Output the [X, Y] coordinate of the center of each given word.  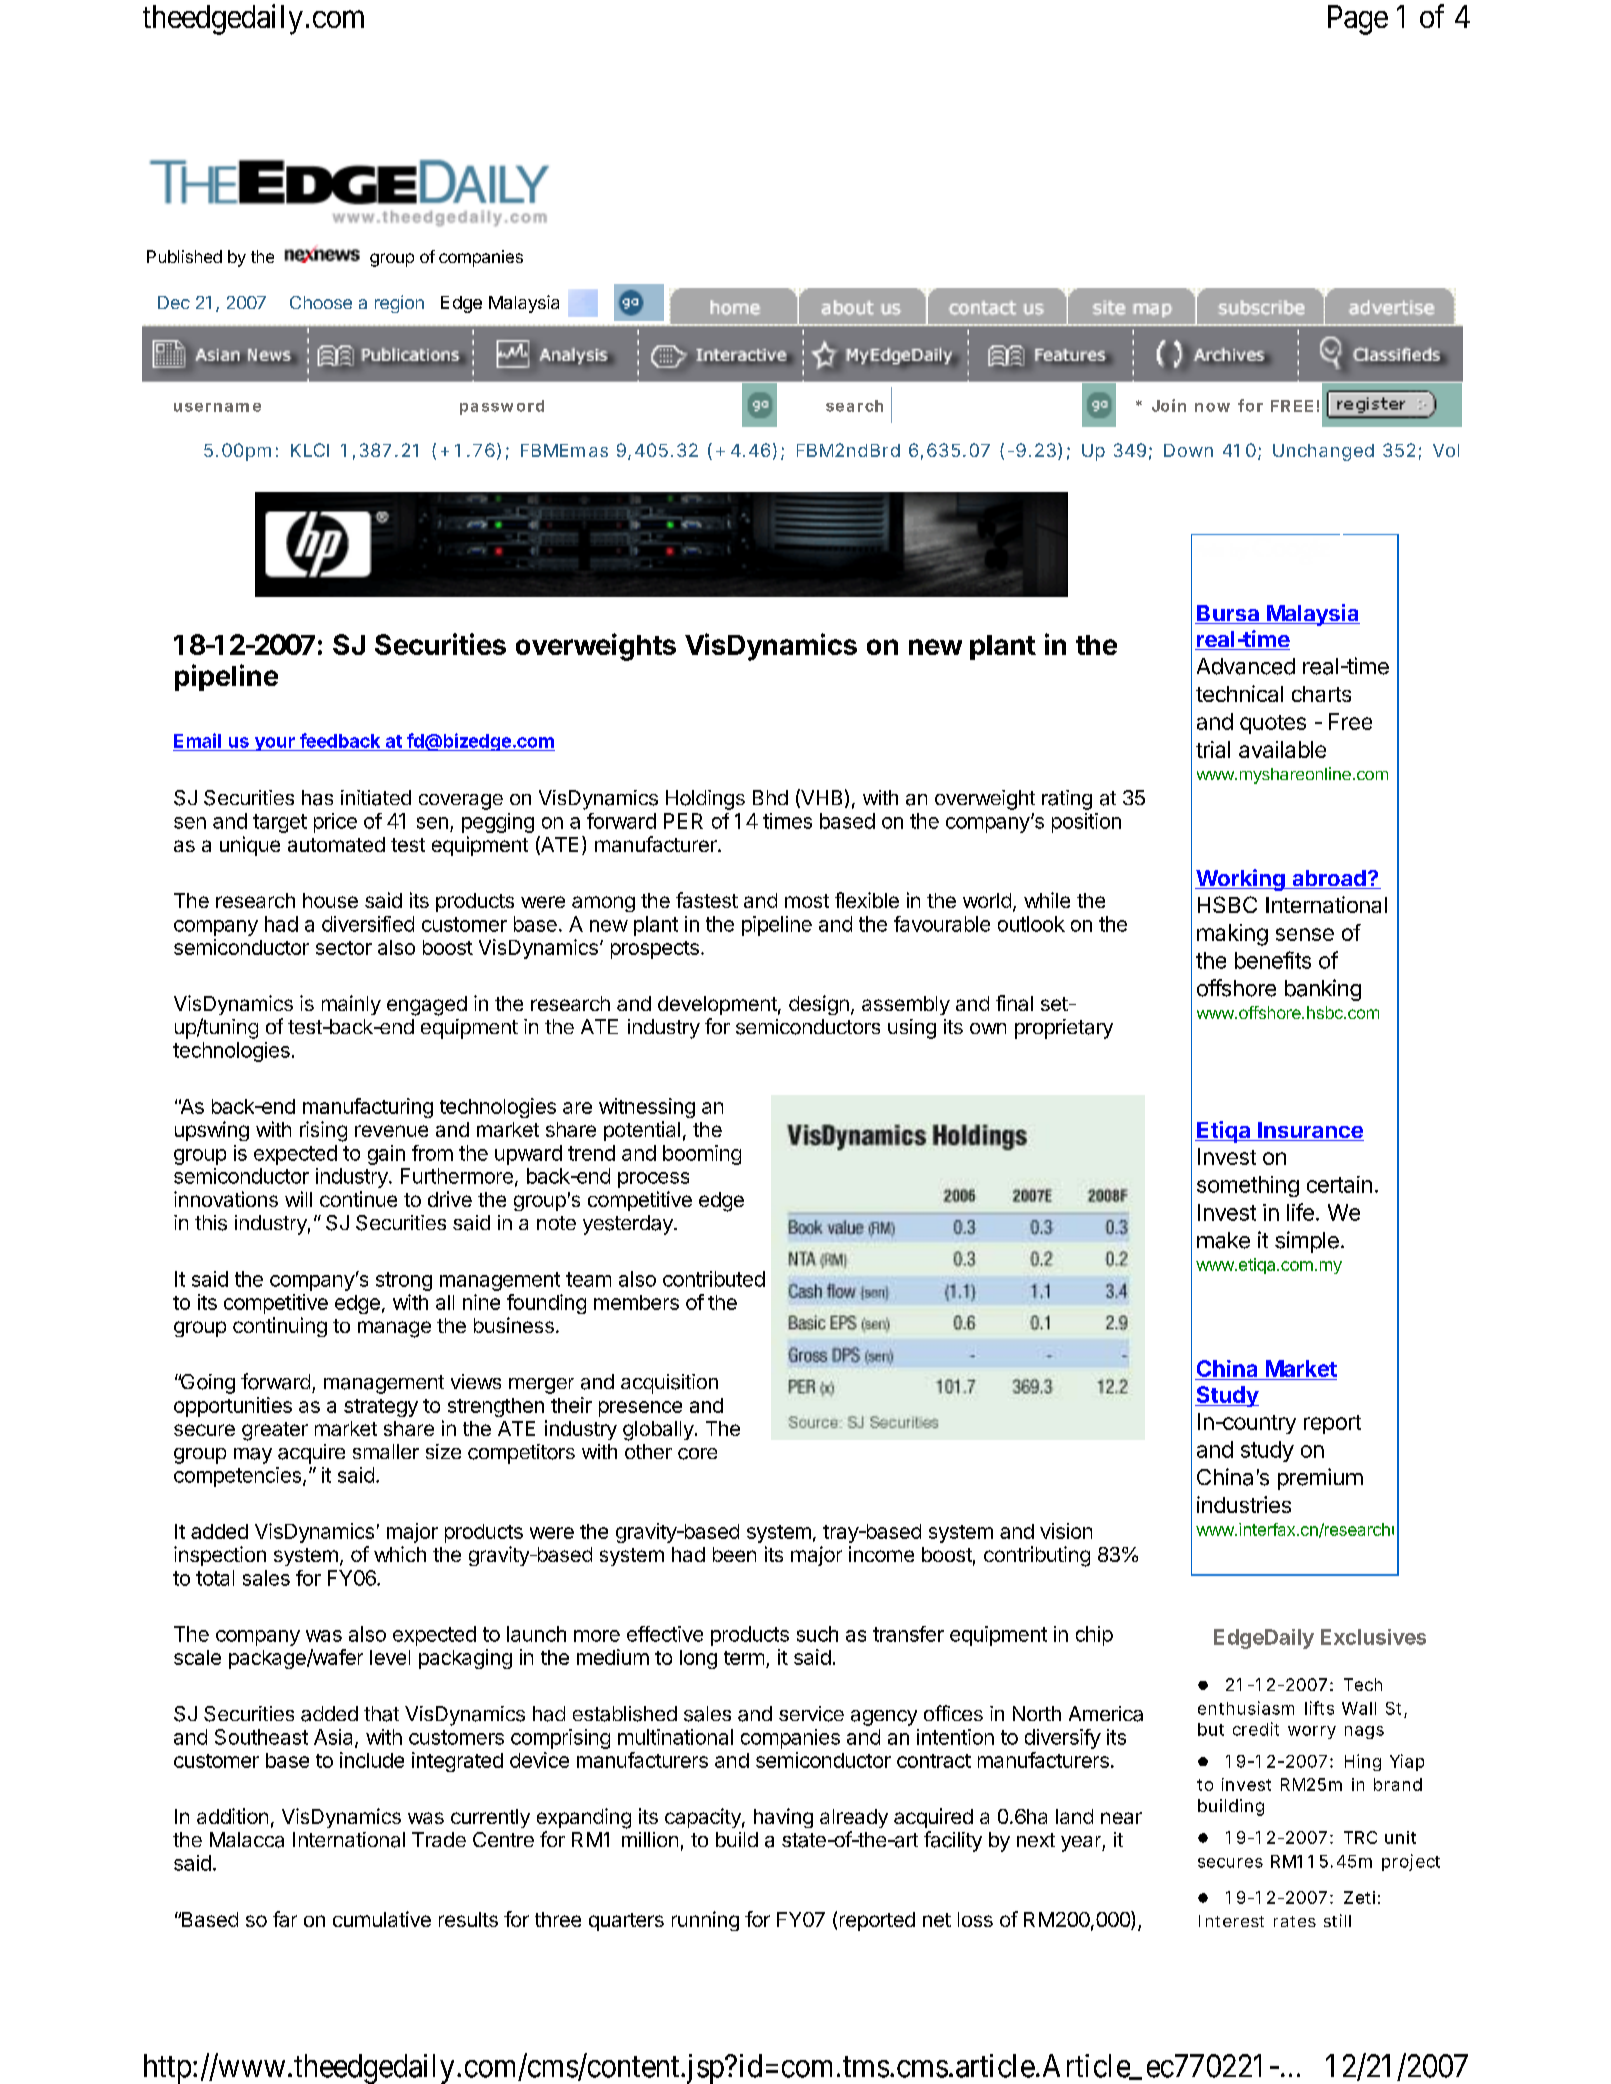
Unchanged [1323, 452]
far [285, 1919]
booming [702, 1155]
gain [386, 1155]
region [399, 304]
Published [184, 256]
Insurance [1310, 1131]
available [1282, 749]
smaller [386, 1451]
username [217, 407]
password [502, 407]
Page [1358, 20]
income [881, 1554]
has [317, 798]
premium [1320, 1479]
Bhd [770, 797]
